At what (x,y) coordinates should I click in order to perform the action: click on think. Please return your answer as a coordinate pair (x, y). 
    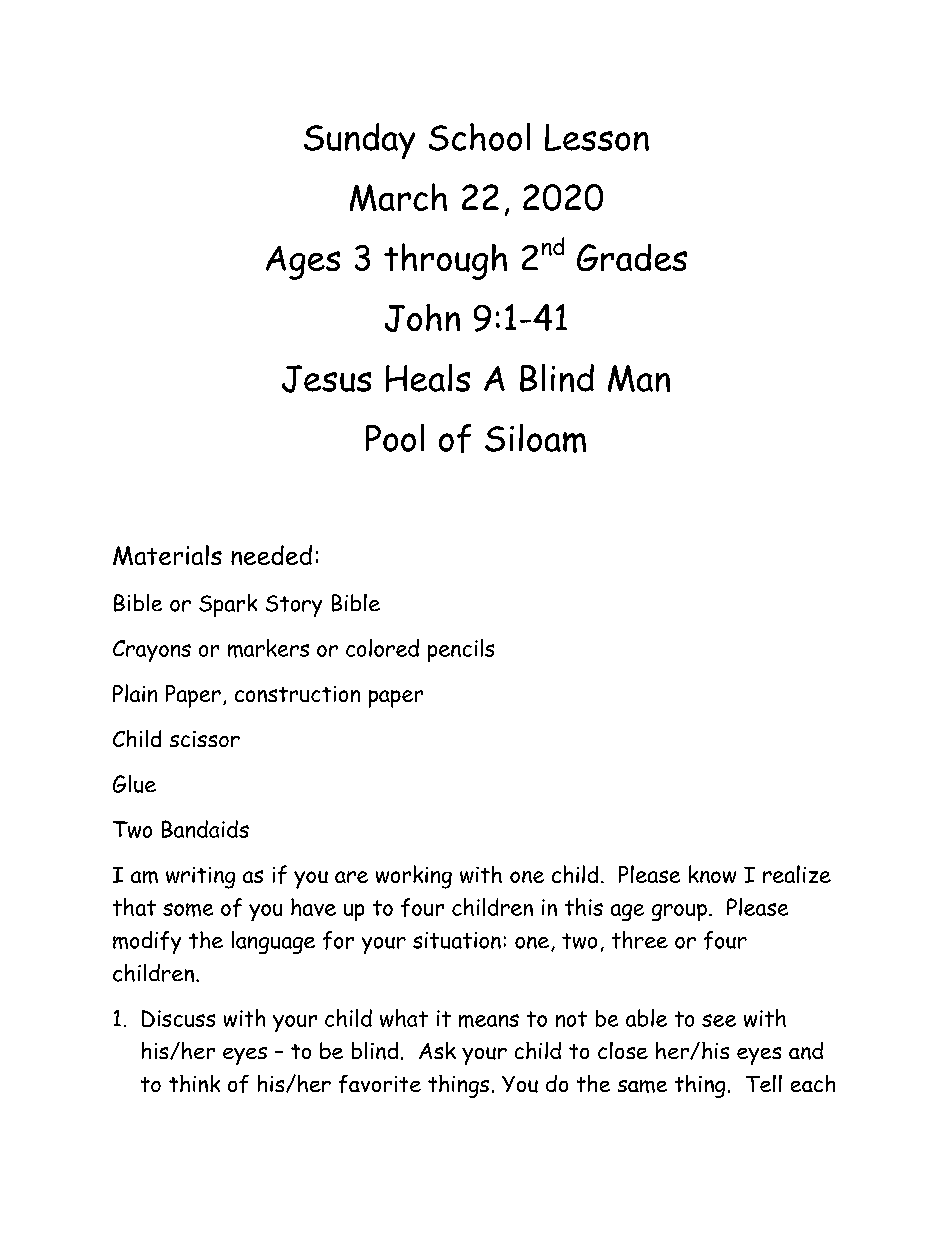
    Looking at the image, I should click on (194, 1083).
